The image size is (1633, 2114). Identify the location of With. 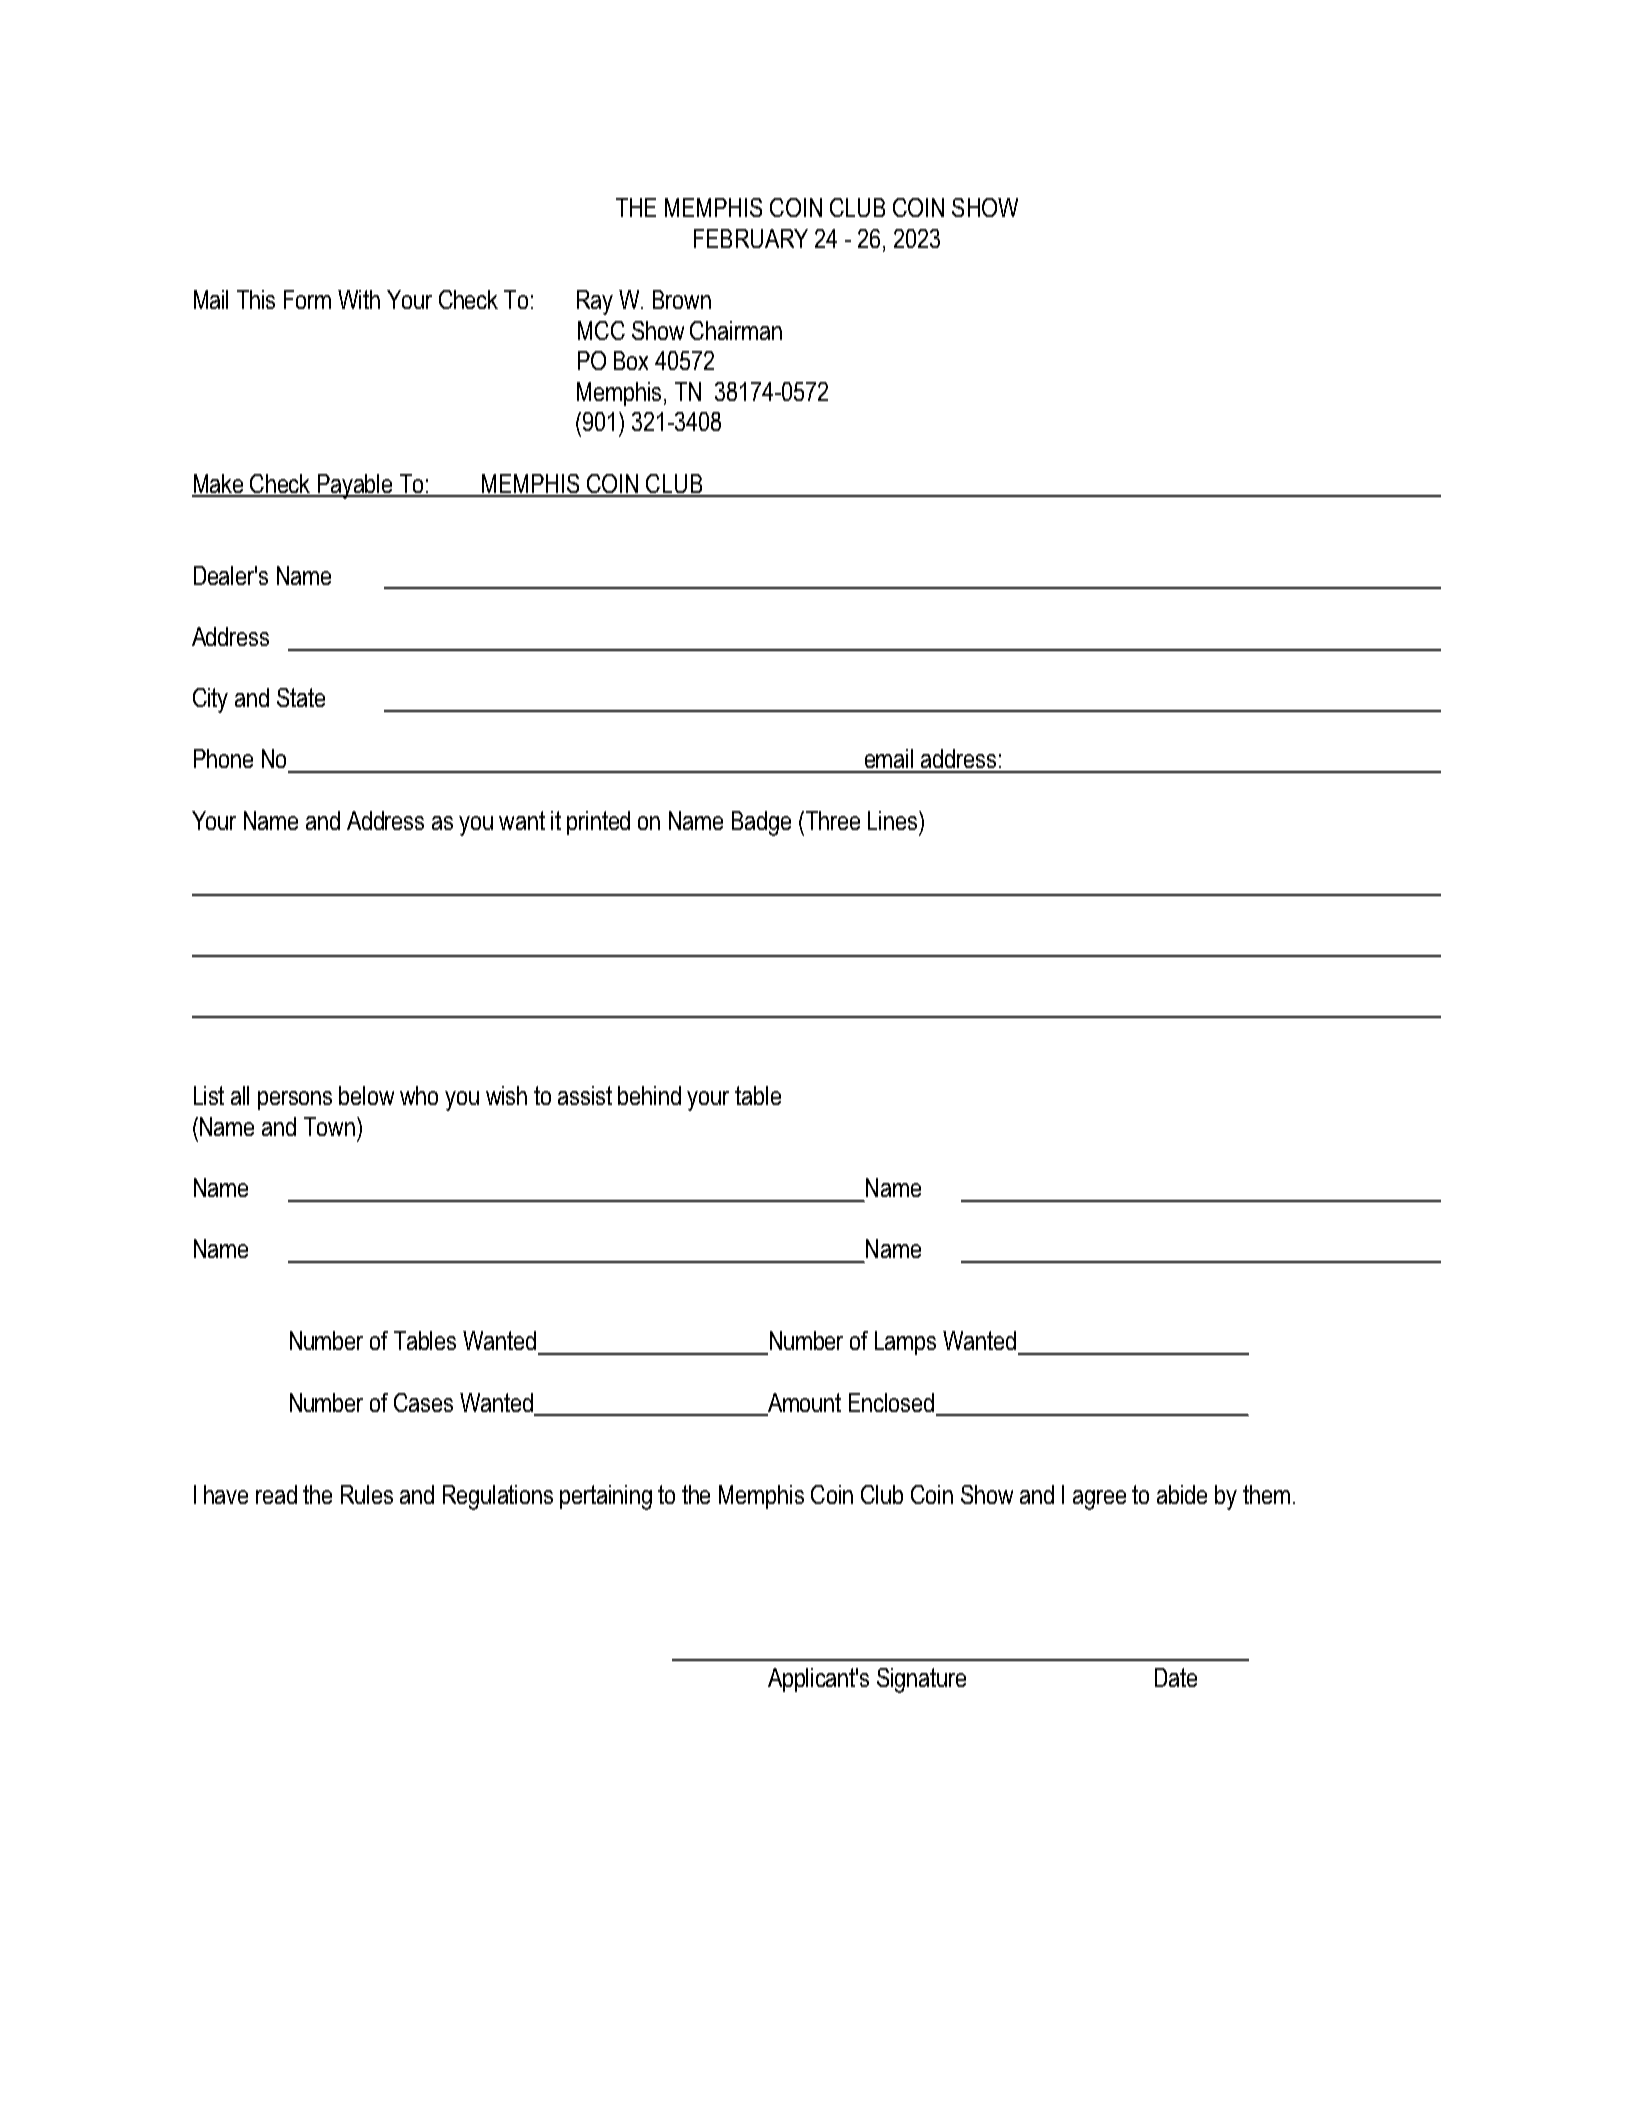
(359, 299).
